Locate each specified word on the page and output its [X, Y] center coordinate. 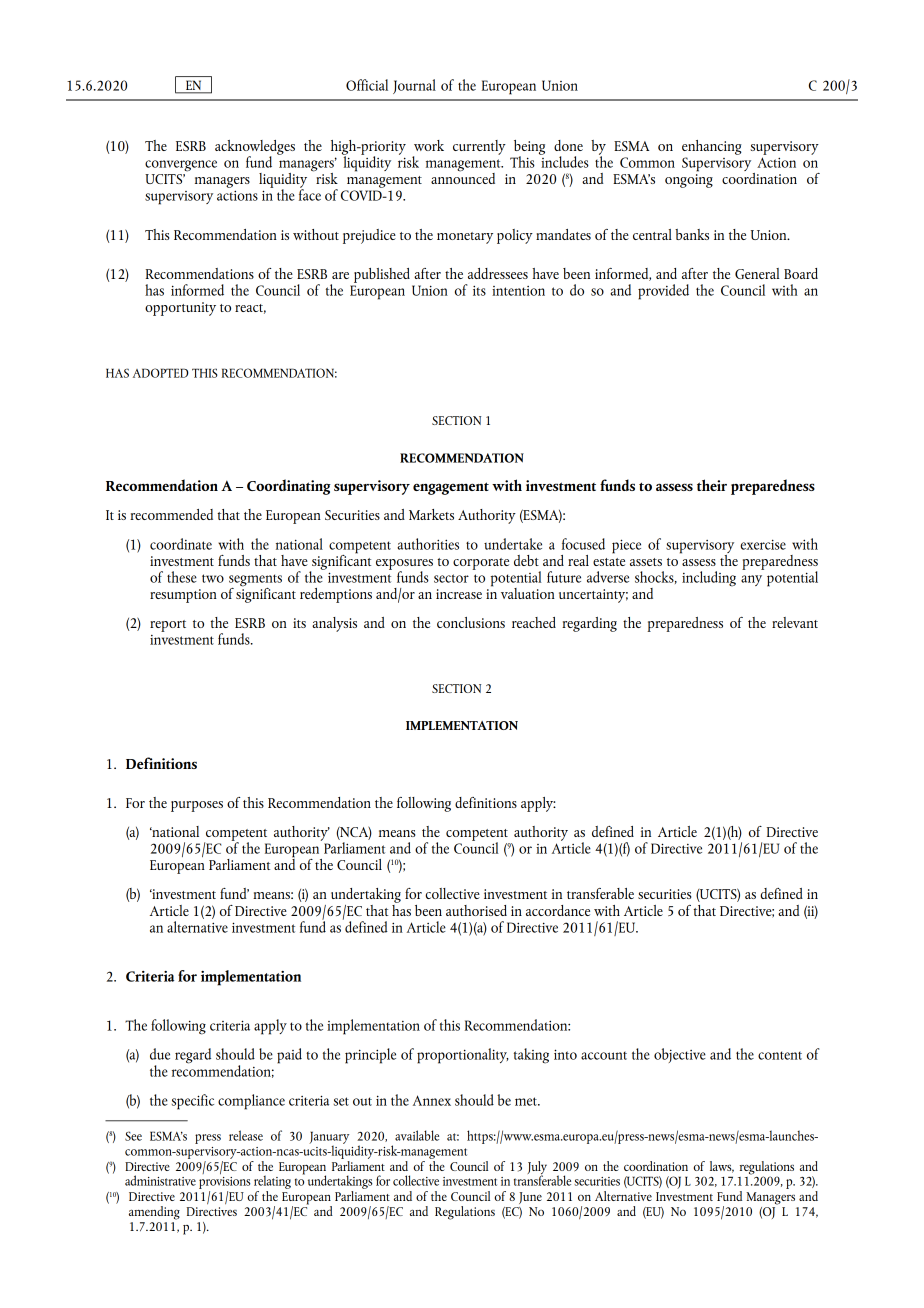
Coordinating [289, 487]
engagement [451, 488]
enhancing [712, 147]
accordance [558, 910]
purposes [197, 806]
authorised [476, 910]
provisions [224, 1184]
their [712, 485]
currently [479, 147]
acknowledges [255, 148]
